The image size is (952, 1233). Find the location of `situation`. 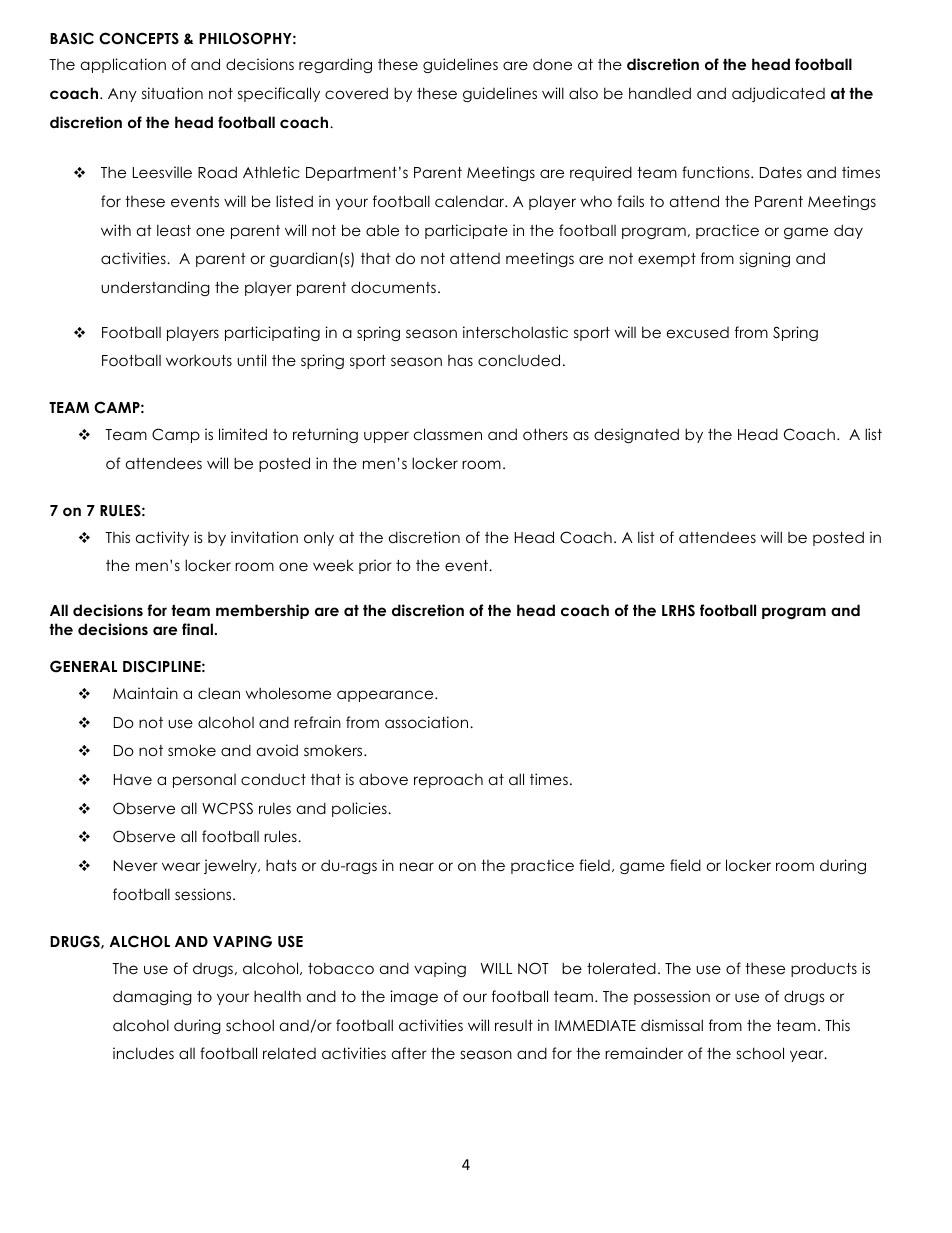

situation is located at coordinates (172, 93).
